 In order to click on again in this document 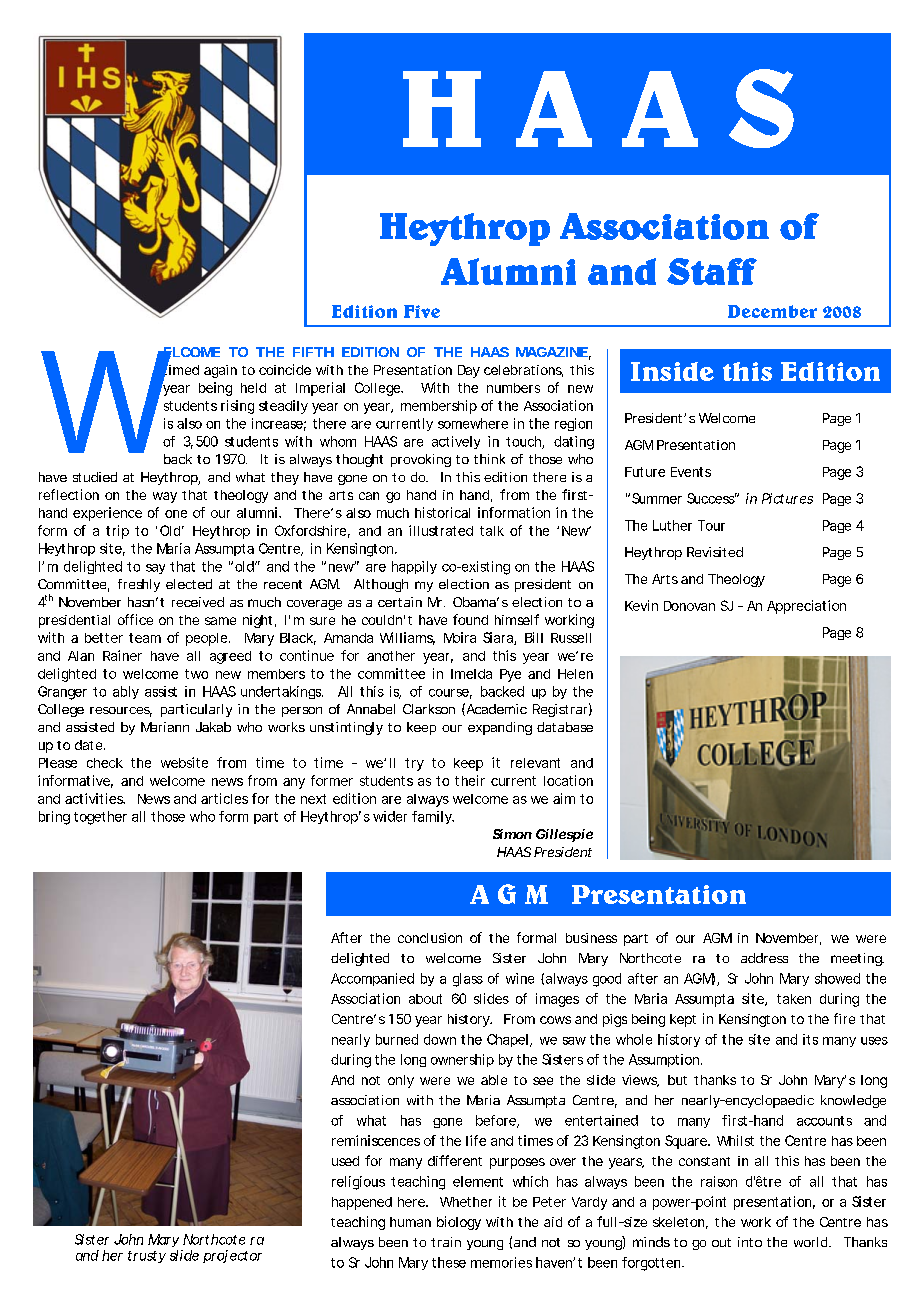, I will do `click(220, 371)`.
